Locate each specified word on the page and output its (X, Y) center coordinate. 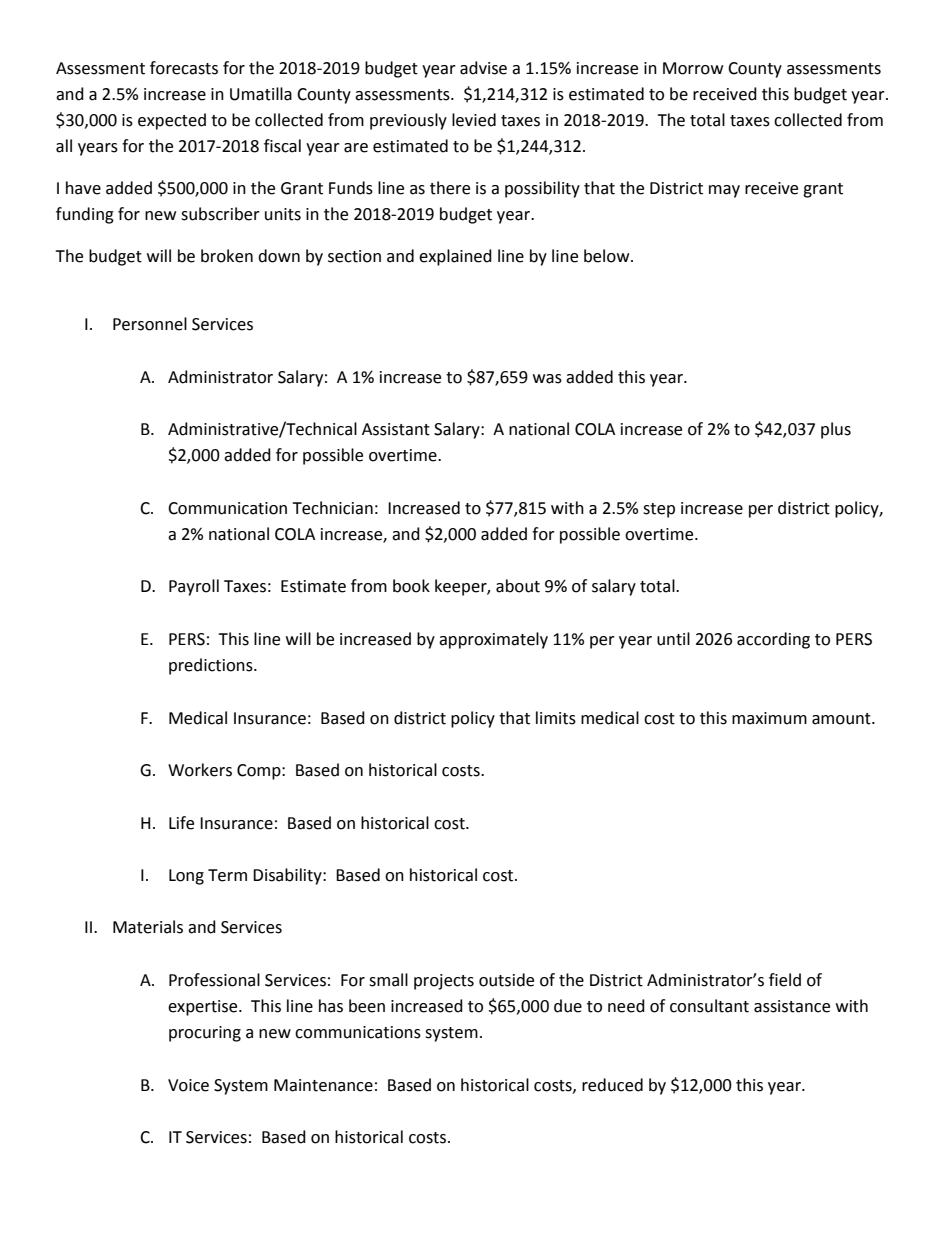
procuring (205, 1034)
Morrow (693, 68)
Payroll (194, 587)
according (773, 640)
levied (474, 120)
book (411, 586)
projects (444, 982)
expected (172, 121)
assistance (792, 1006)
